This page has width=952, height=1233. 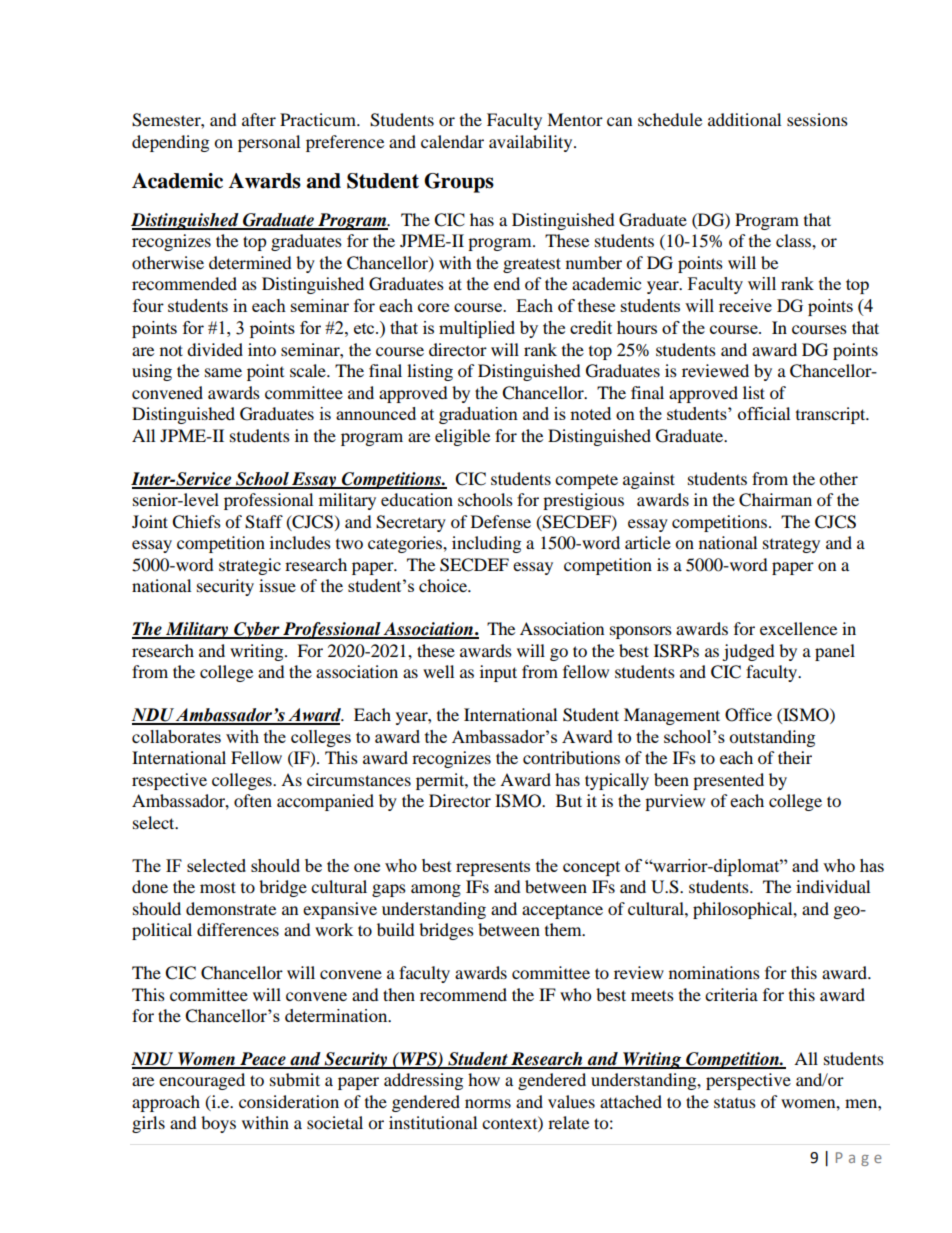 I want to click on official, so click(x=764, y=413).
